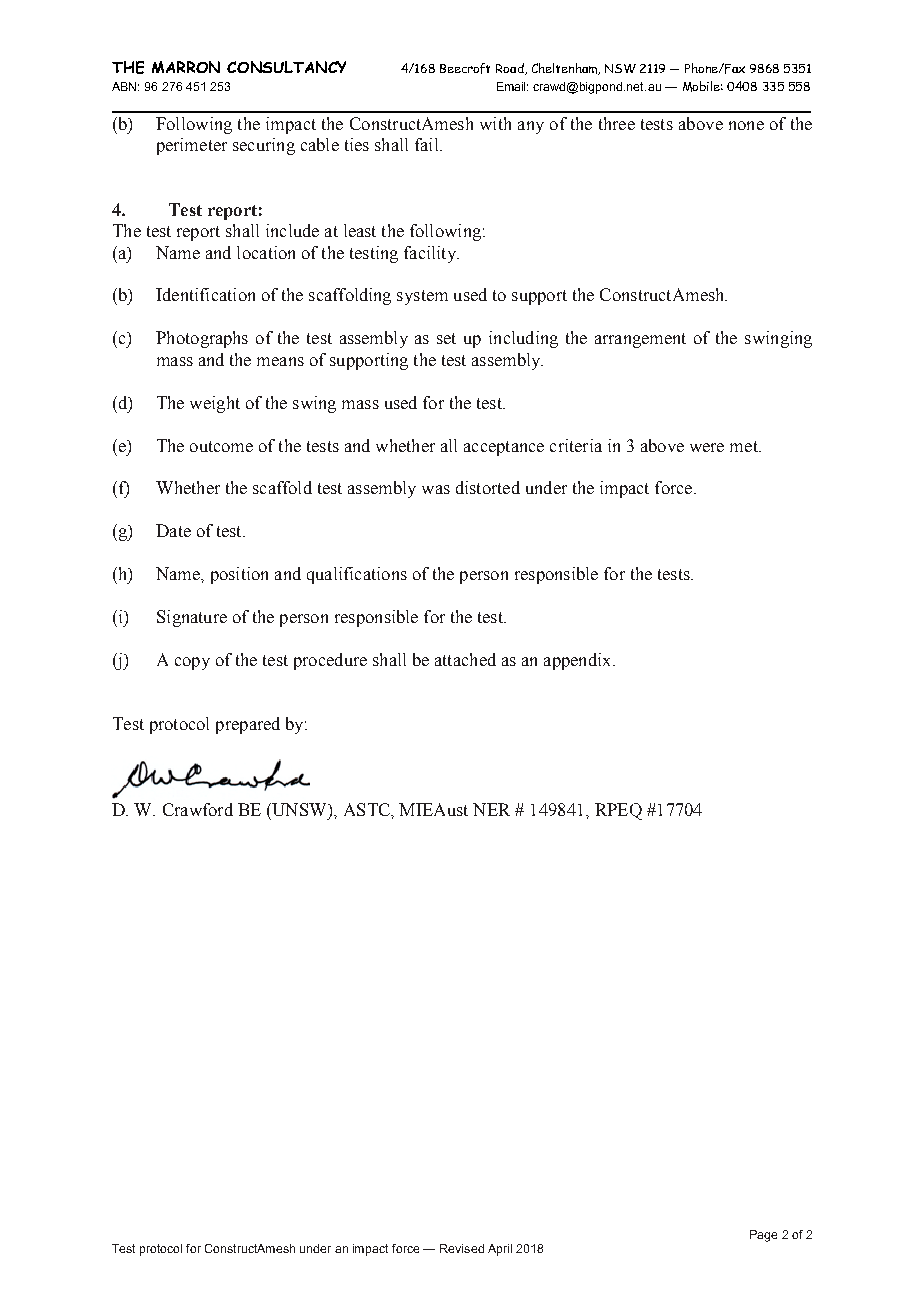 The height and width of the page is (1308, 924). What do you see at coordinates (491, 809) in the page?
I see `NER` at bounding box center [491, 809].
